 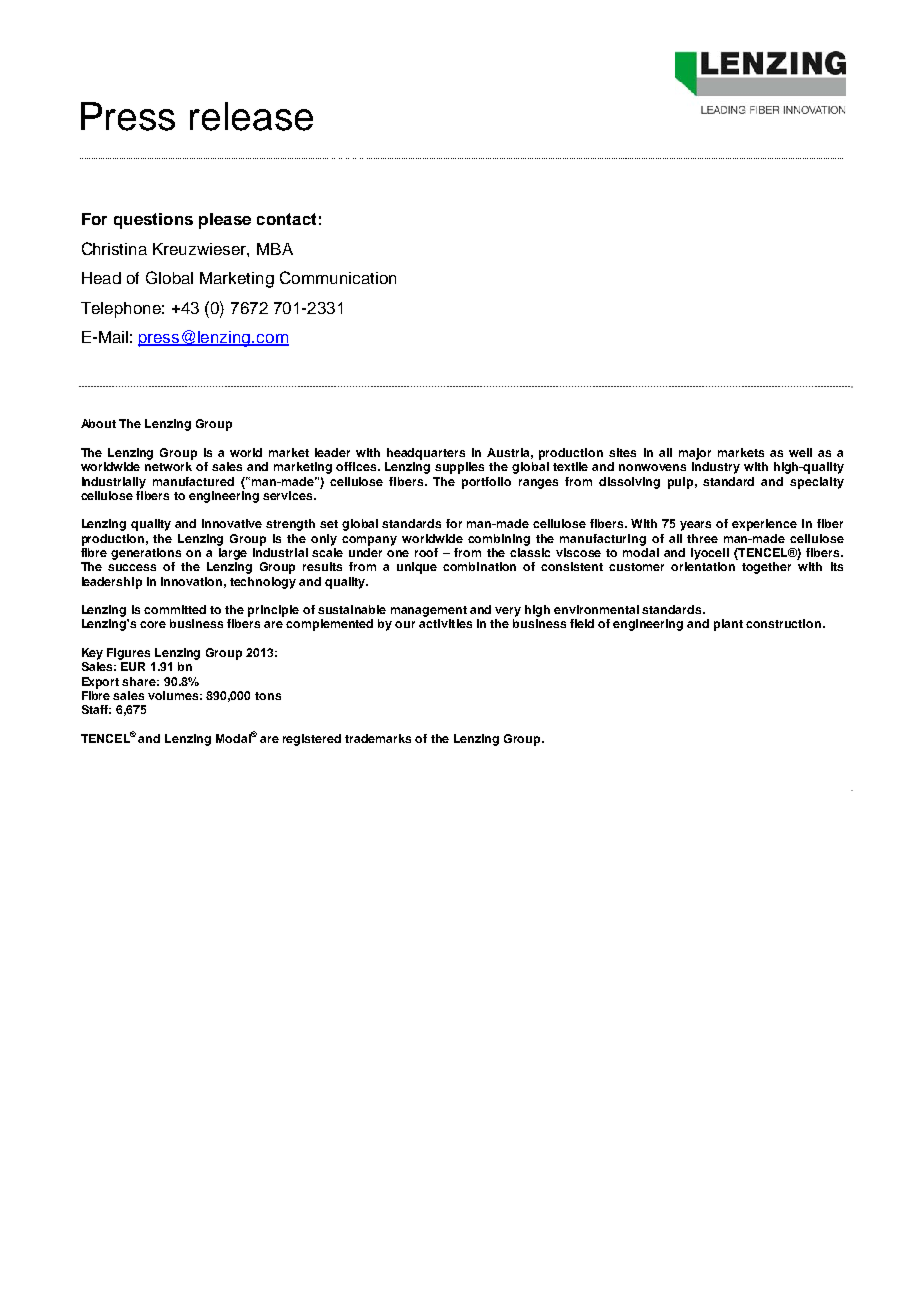 What do you see at coordinates (800, 452) in the page?
I see `well` at bounding box center [800, 452].
